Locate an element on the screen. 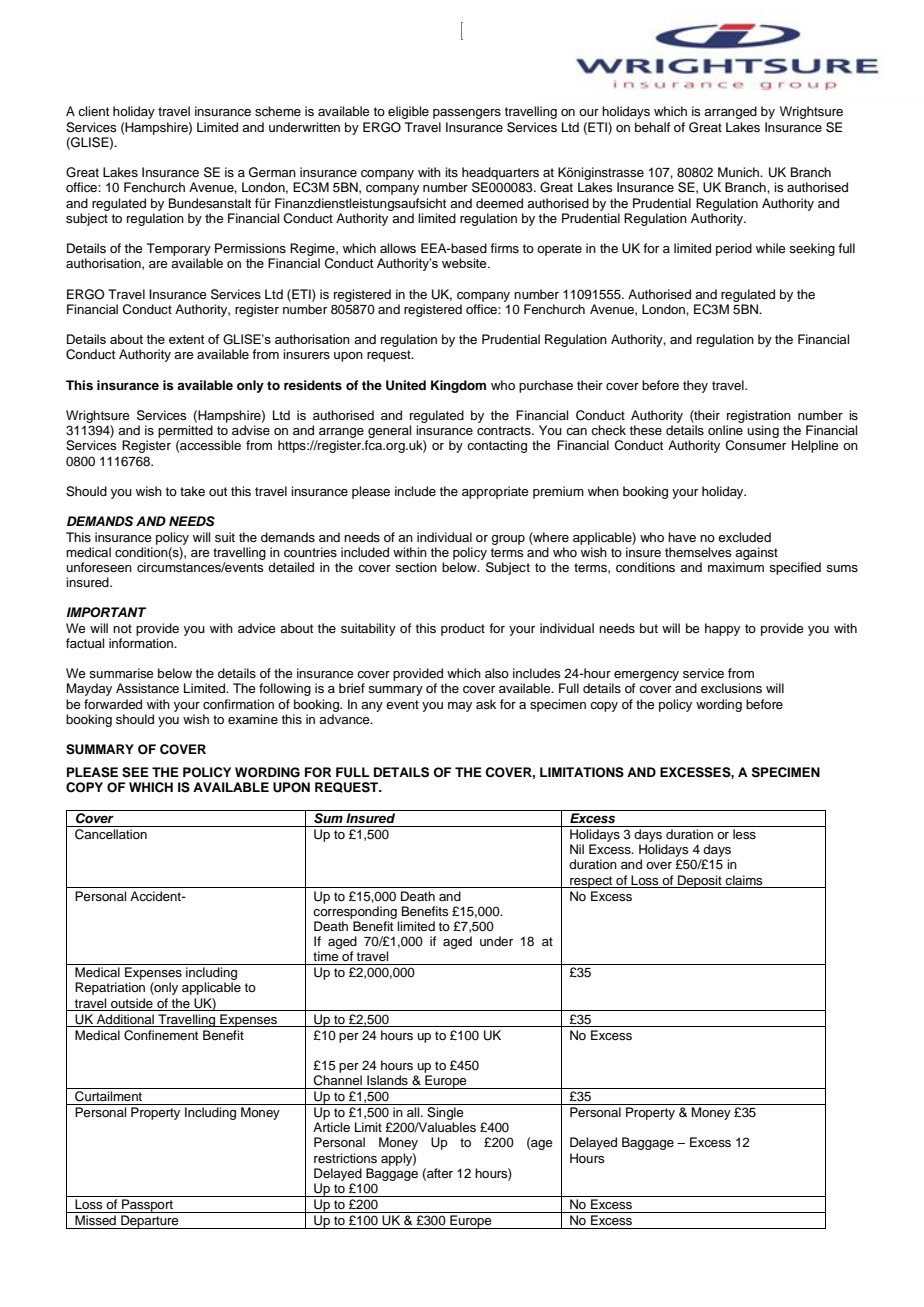 Image resolution: width=924 pixels, height=1307 pixels. Islands is located at coordinates (387, 1080).
